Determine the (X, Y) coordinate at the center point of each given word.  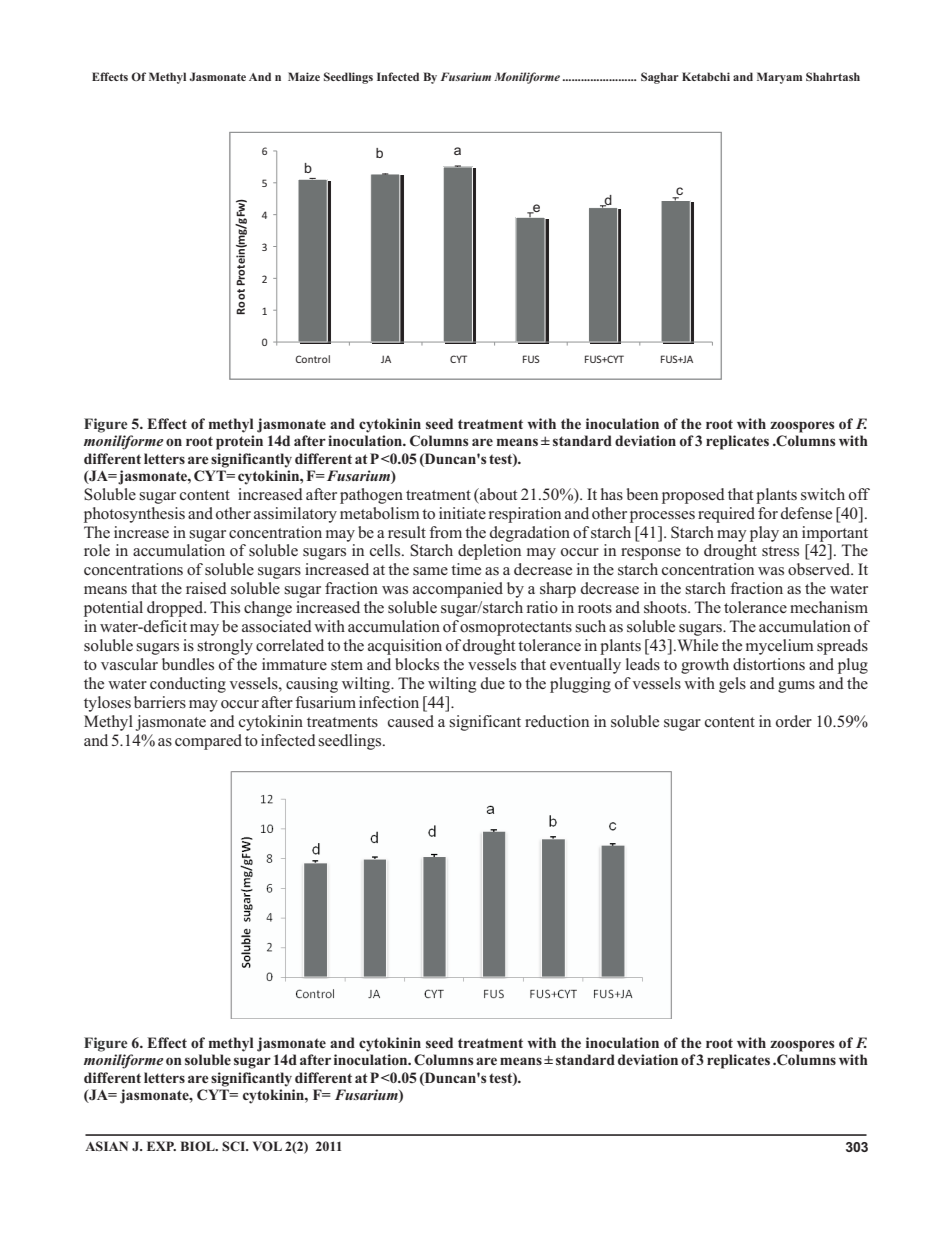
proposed (693, 496)
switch (823, 494)
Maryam (779, 78)
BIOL (198, 1146)
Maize (304, 76)
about (497, 494)
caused (411, 721)
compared (208, 742)
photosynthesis (134, 515)
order (794, 721)
